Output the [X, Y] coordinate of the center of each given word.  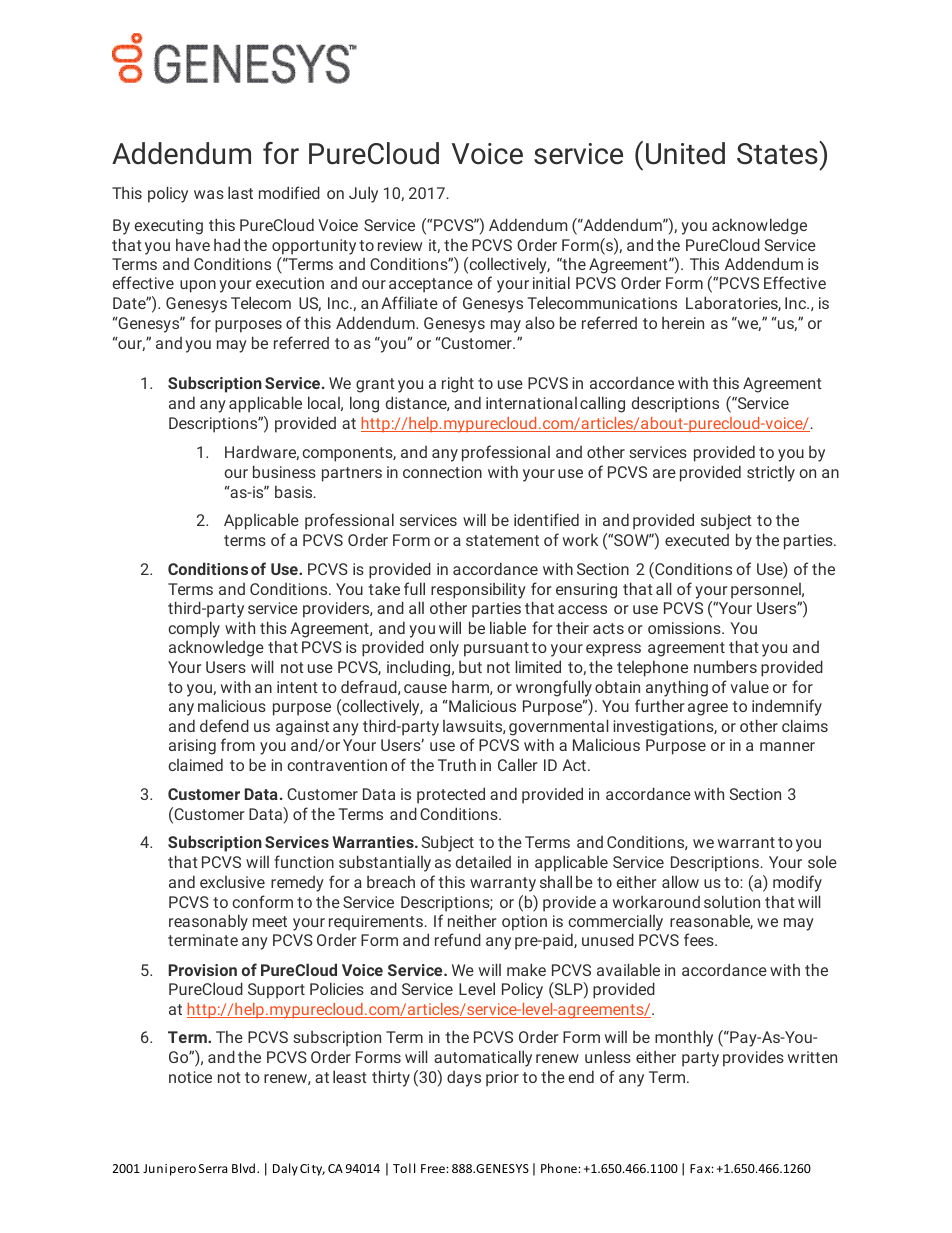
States [777, 154]
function [304, 861]
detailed [483, 861]
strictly [771, 473]
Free [434, 1168]
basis [295, 491]
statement [502, 540]
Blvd [243, 1168]
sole [822, 861]
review [400, 245]
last [240, 192]
